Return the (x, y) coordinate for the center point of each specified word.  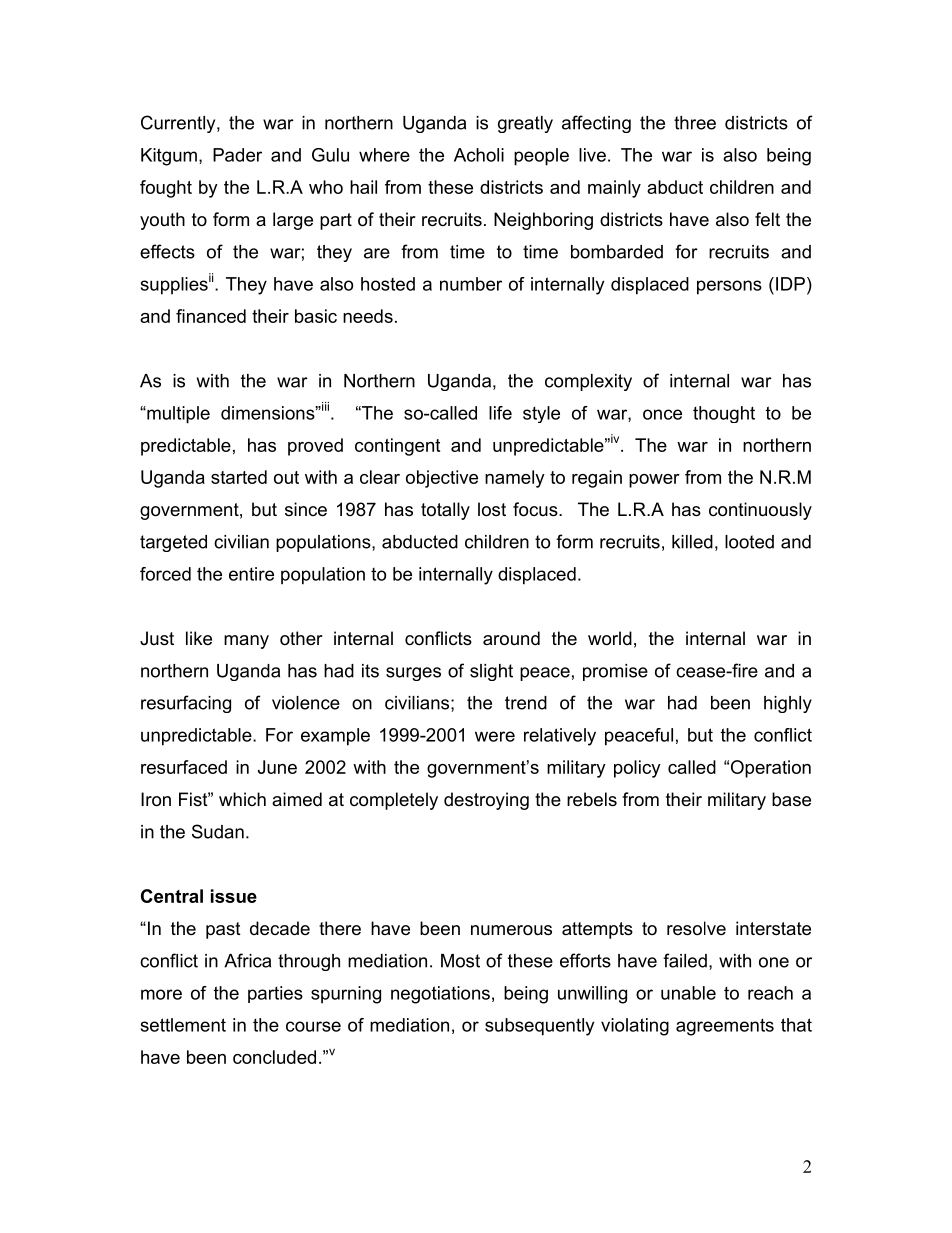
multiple (177, 415)
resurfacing (186, 704)
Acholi (479, 155)
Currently (179, 124)
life (500, 413)
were (495, 736)
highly (788, 704)
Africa (247, 960)
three (695, 123)
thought (724, 414)
